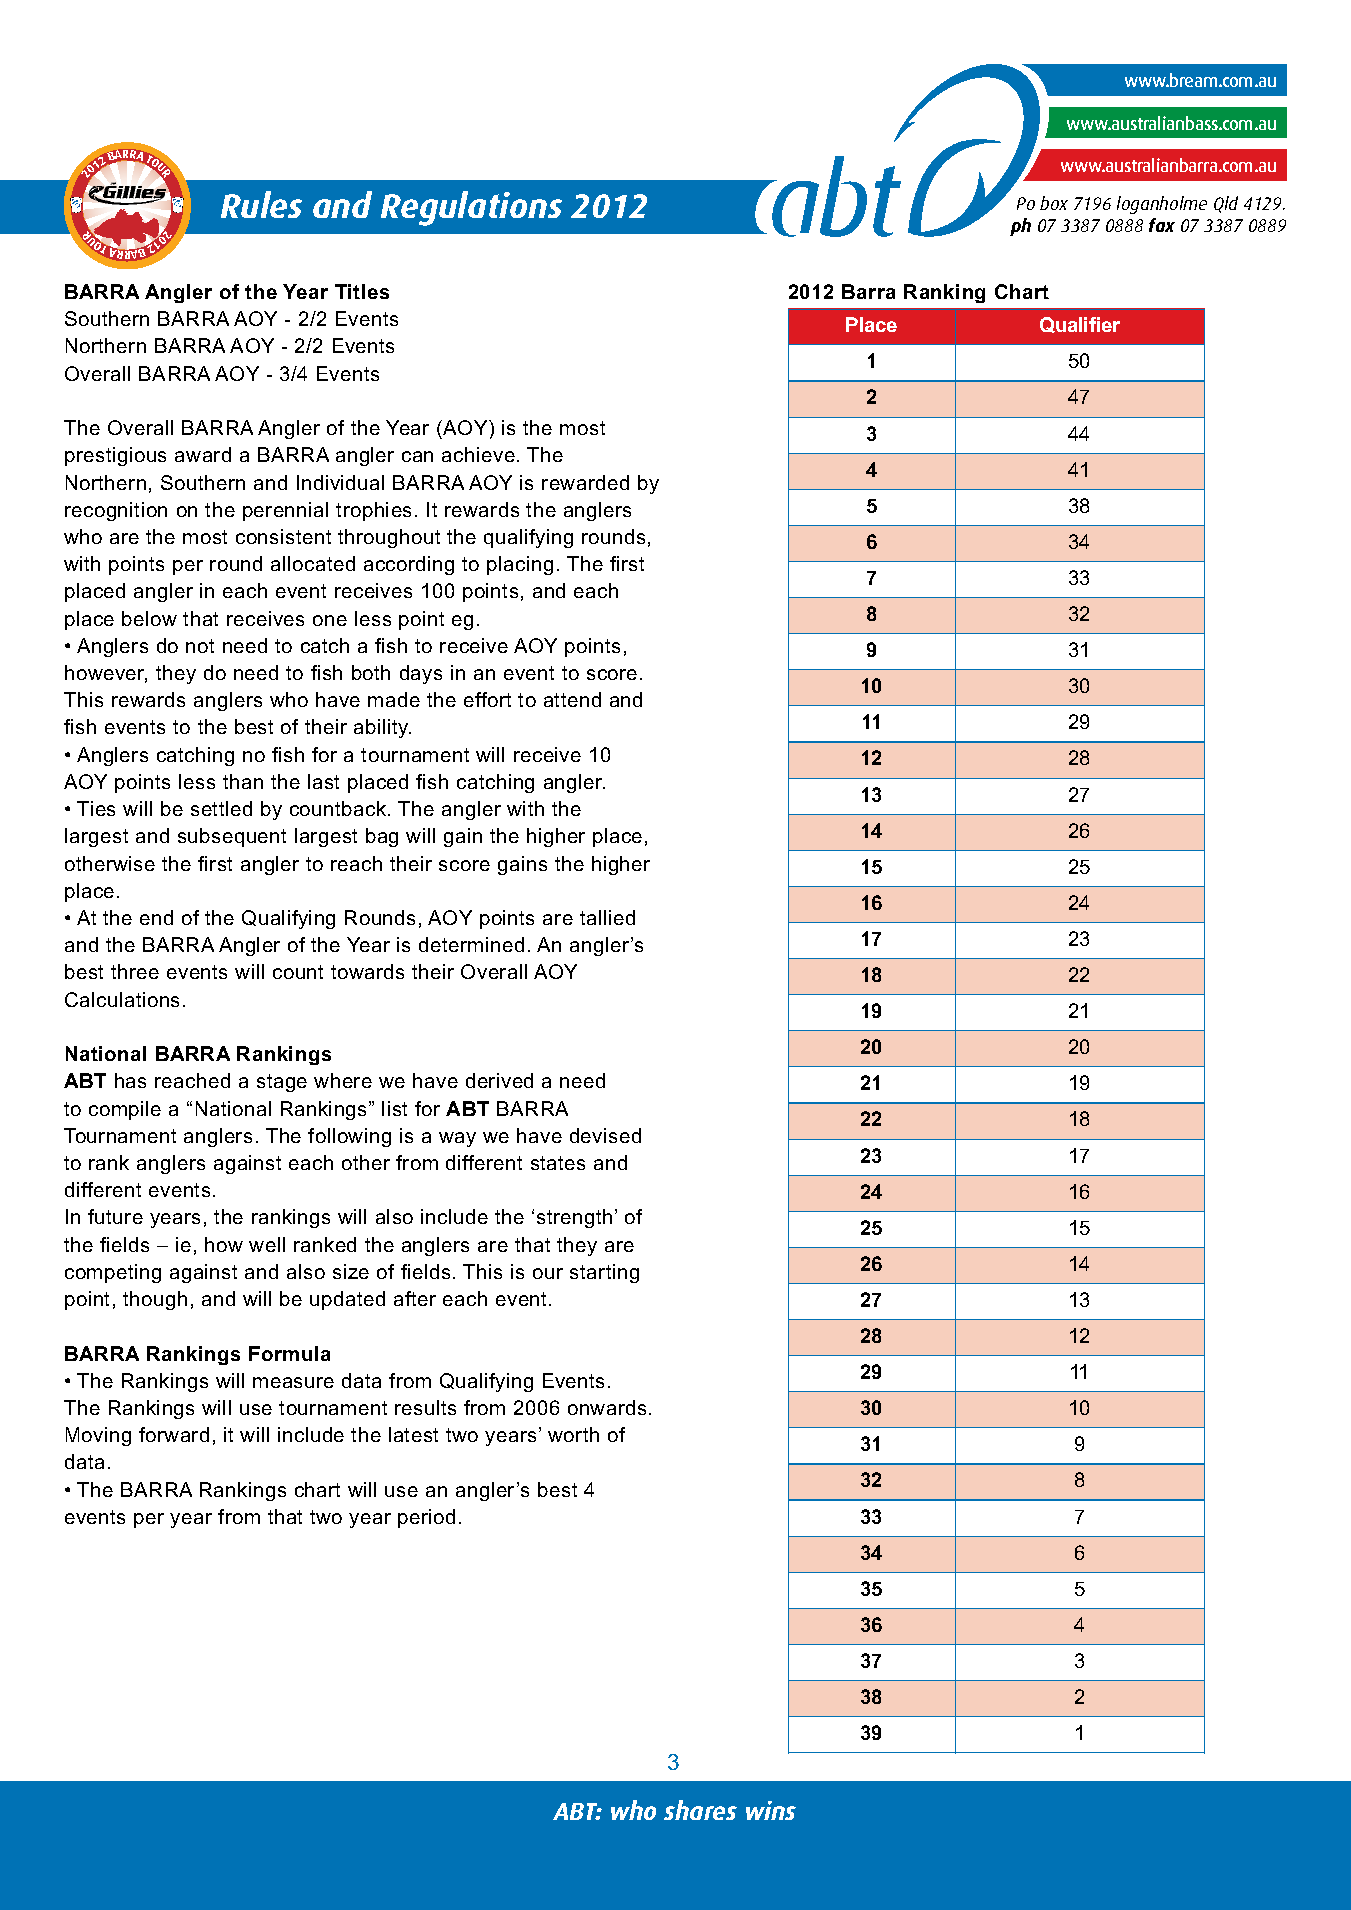 The width and height of the document is (1351, 1910). I want to click on Regulations, so click(471, 208).
